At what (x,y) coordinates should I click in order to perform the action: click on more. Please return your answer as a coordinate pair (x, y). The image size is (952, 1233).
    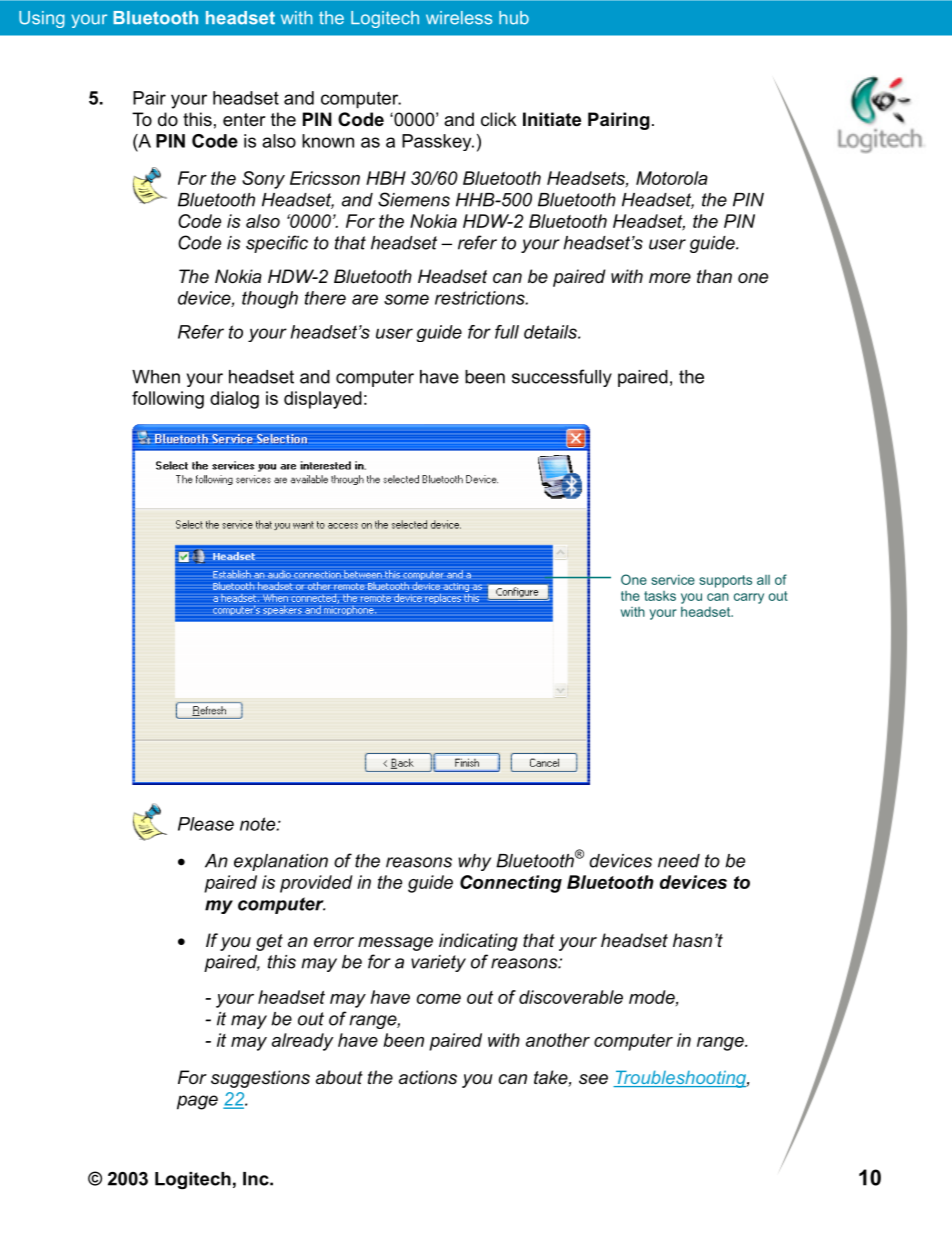
    Looking at the image, I should click on (670, 278).
